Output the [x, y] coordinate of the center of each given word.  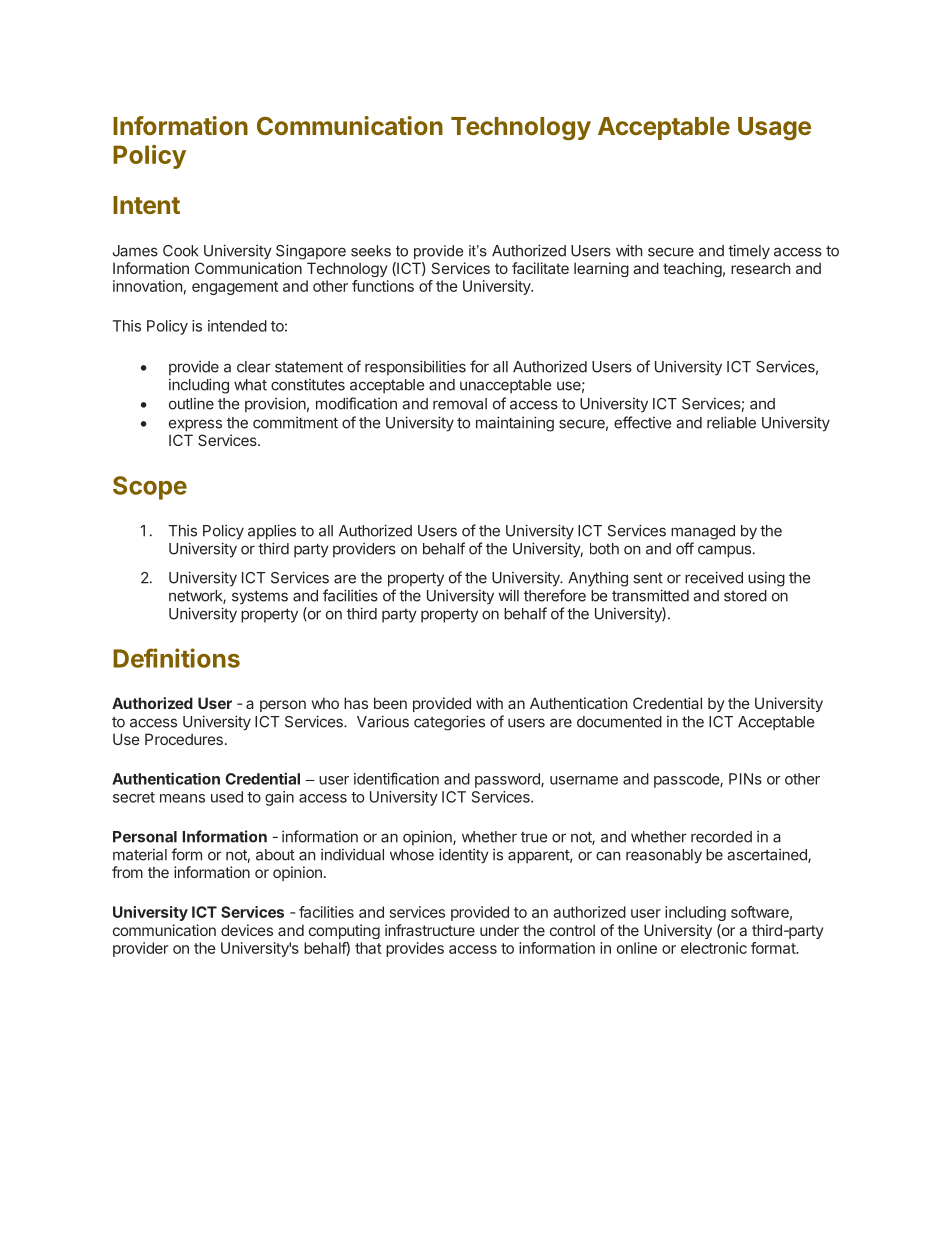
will [508, 595]
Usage [774, 128]
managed [703, 532]
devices [247, 930]
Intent [146, 205]
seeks [371, 251]
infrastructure [430, 930]
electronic [714, 948]
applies [272, 532]
